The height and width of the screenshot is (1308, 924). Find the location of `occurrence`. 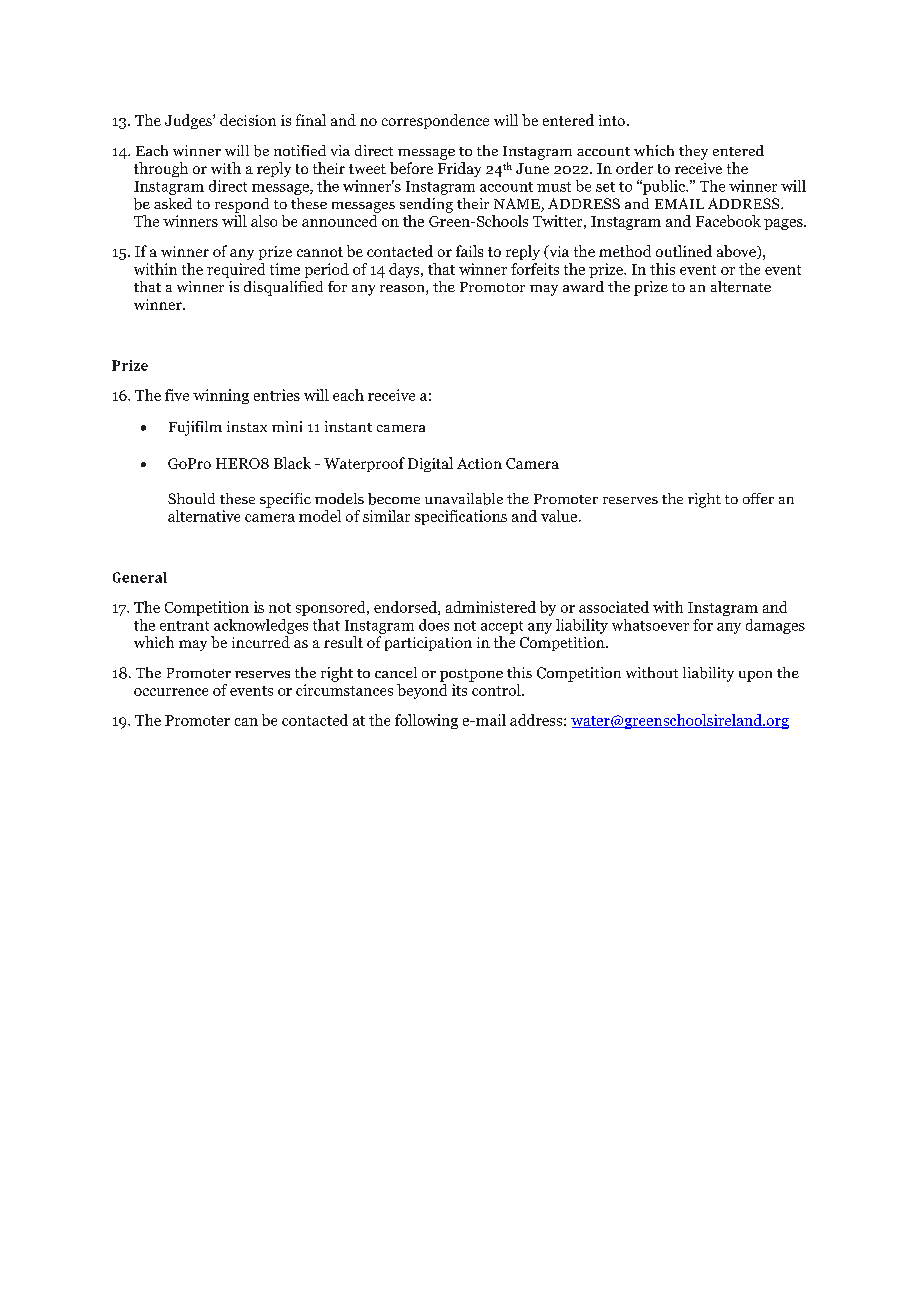

occurrence is located at coordinates (171, 692).
